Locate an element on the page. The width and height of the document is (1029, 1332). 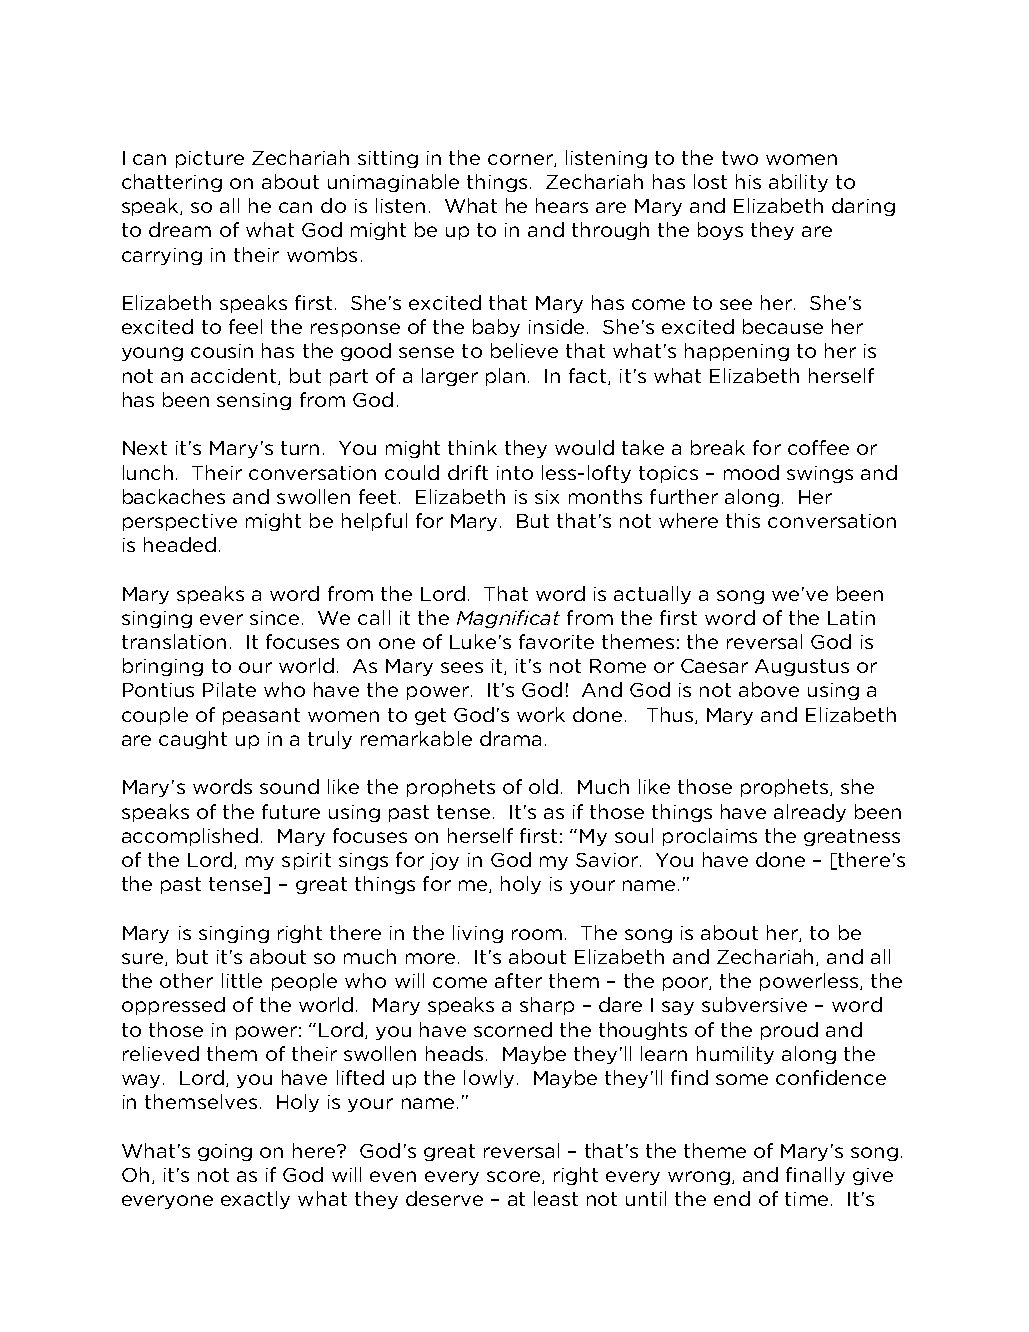
sees is located at coordinates (462, 667).
